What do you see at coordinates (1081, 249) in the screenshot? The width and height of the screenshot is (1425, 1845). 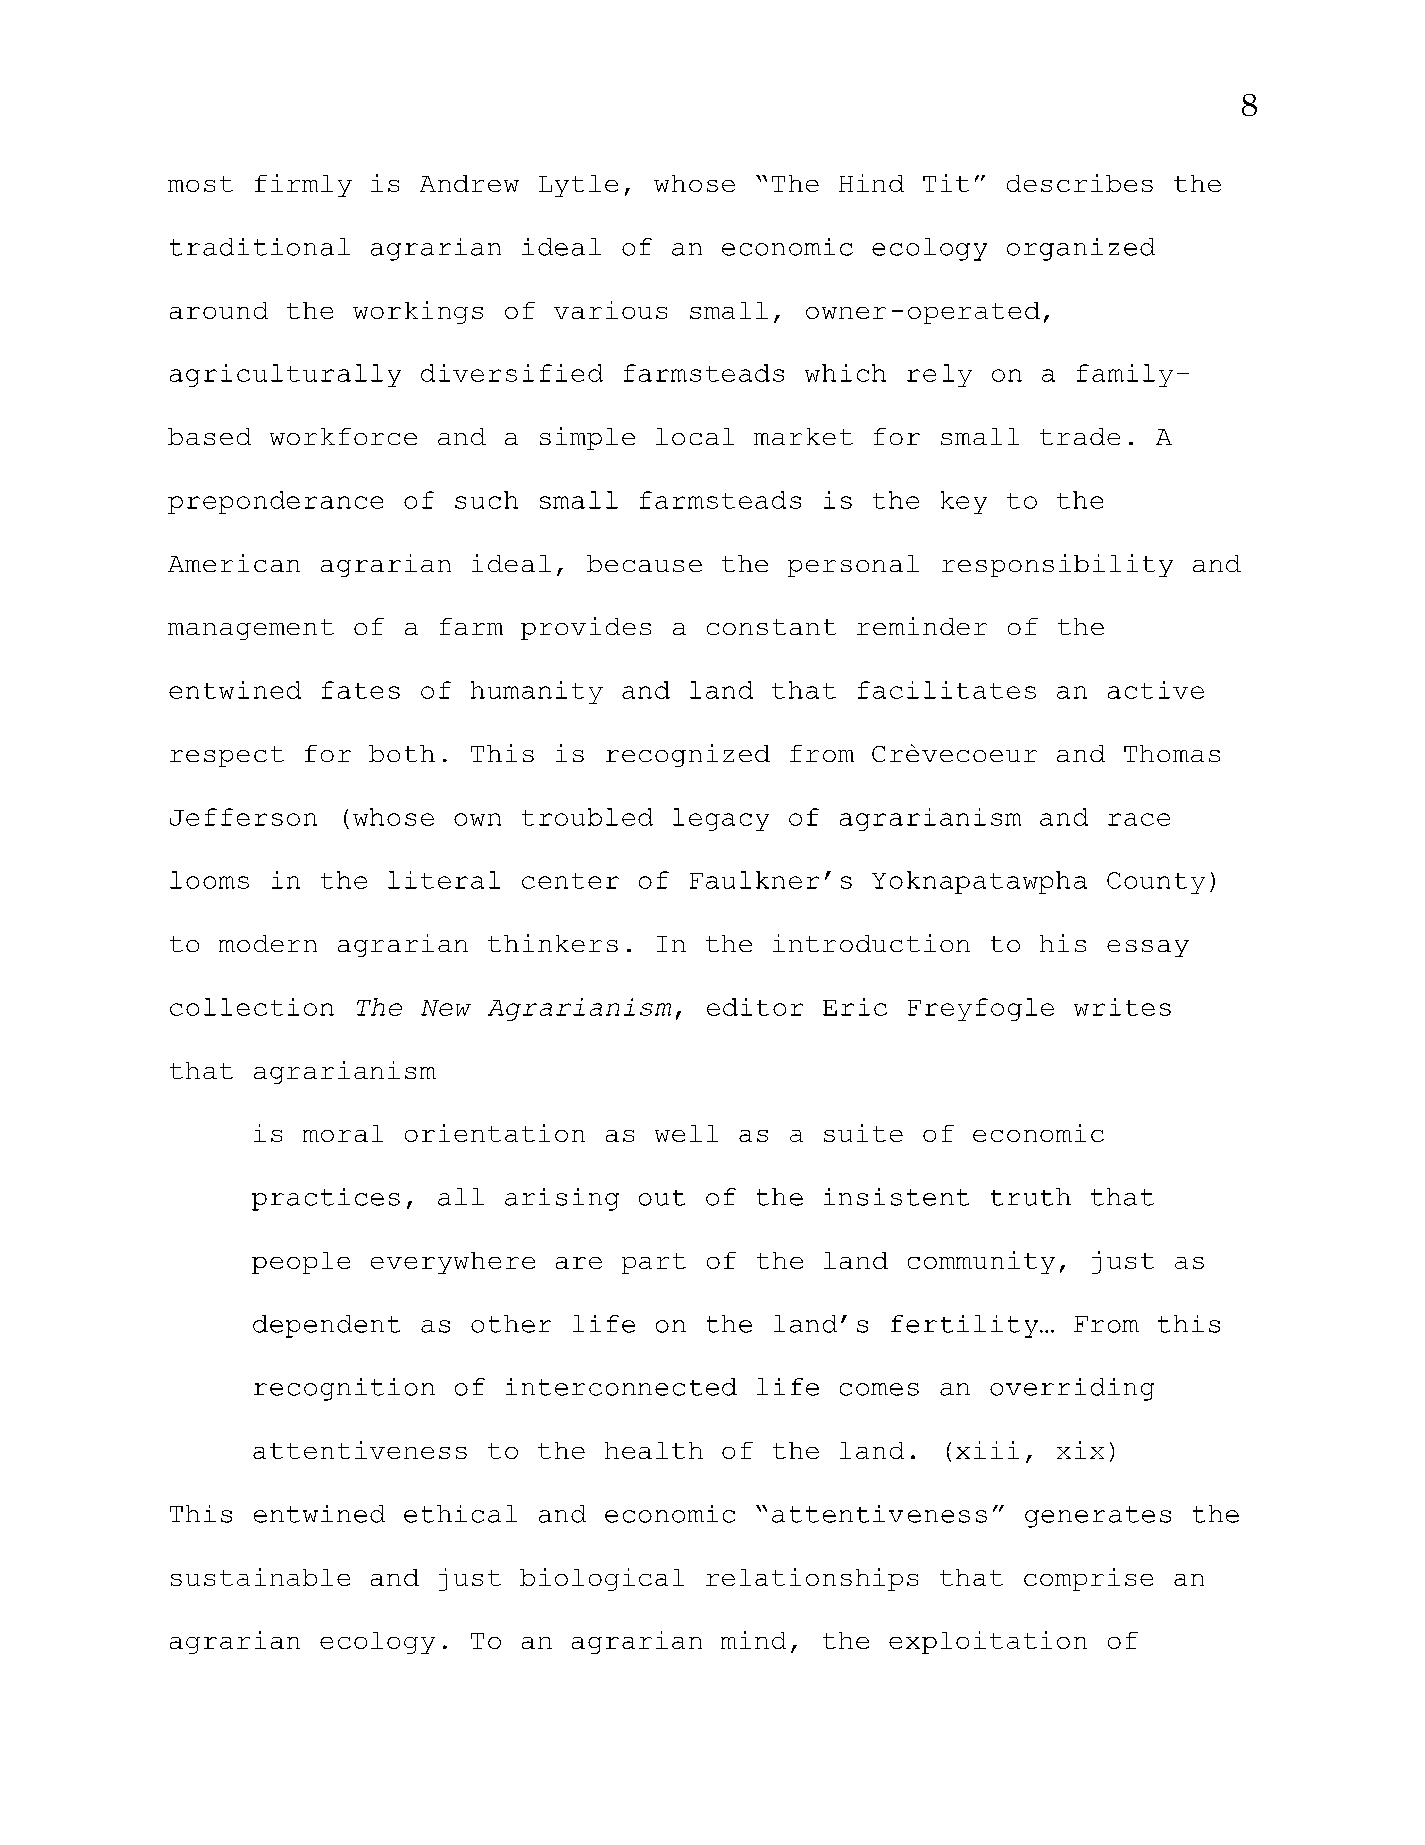 I see `organized` at bounding box center [1081, 249].
